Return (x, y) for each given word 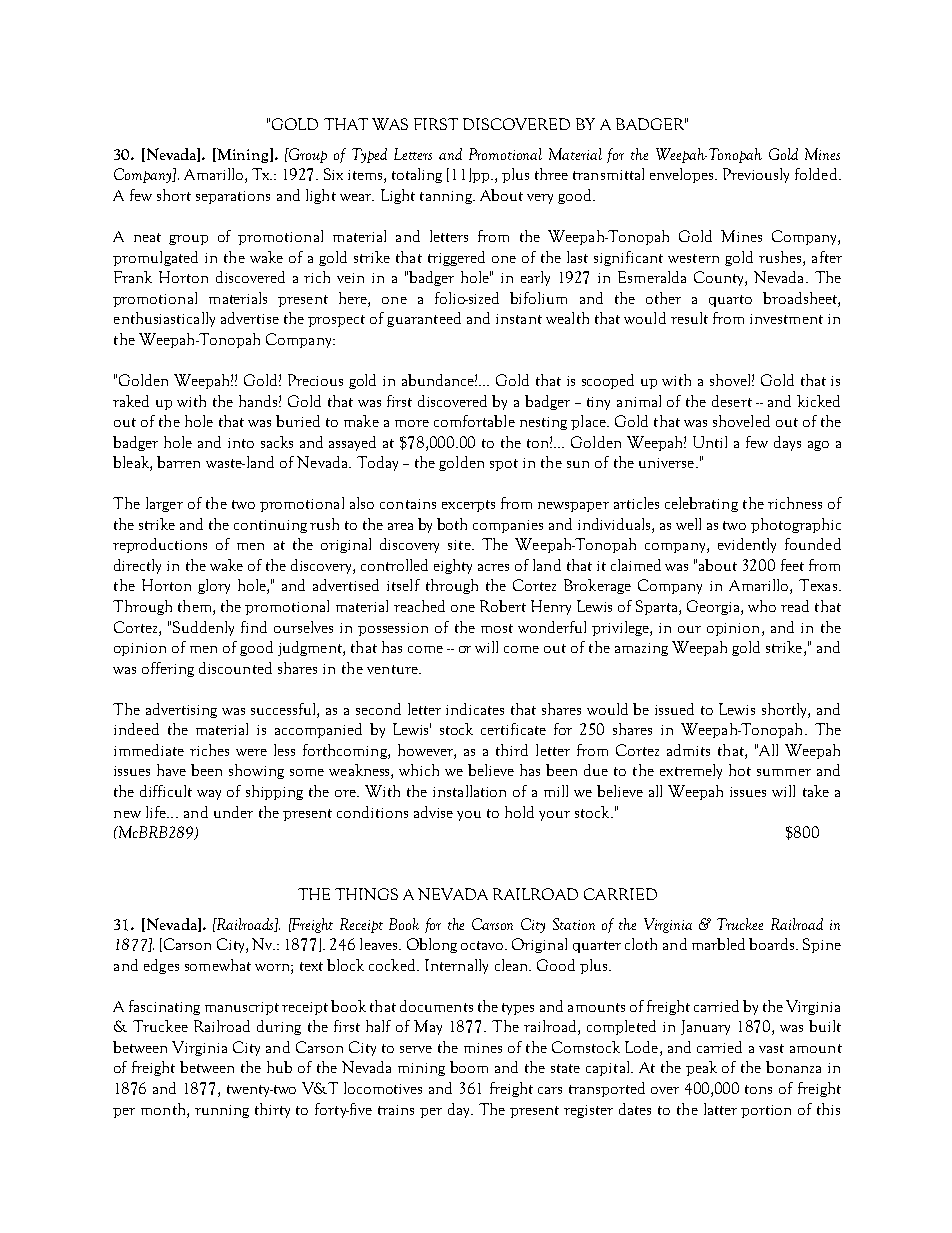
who (762, 606)
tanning (447, 197)
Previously (756, 175)
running (222, 1111)
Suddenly (203, 628)
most (497, 628)
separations (233, 197)
